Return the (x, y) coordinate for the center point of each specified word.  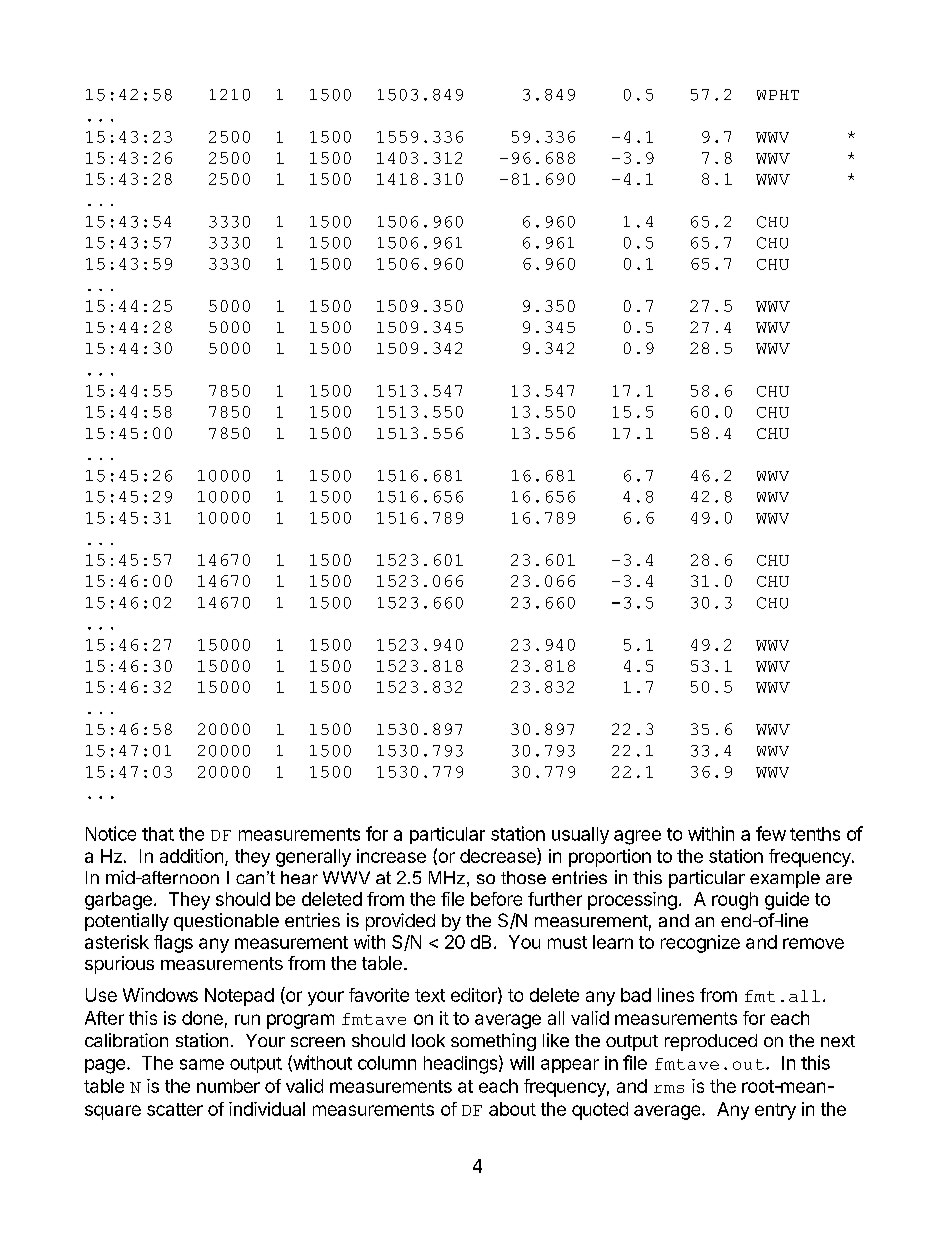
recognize (700, 944)
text (430, 995)
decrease (499, 856)
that (158, 834)
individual (267, 1109)
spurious (119, 965)
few (771, 833)
